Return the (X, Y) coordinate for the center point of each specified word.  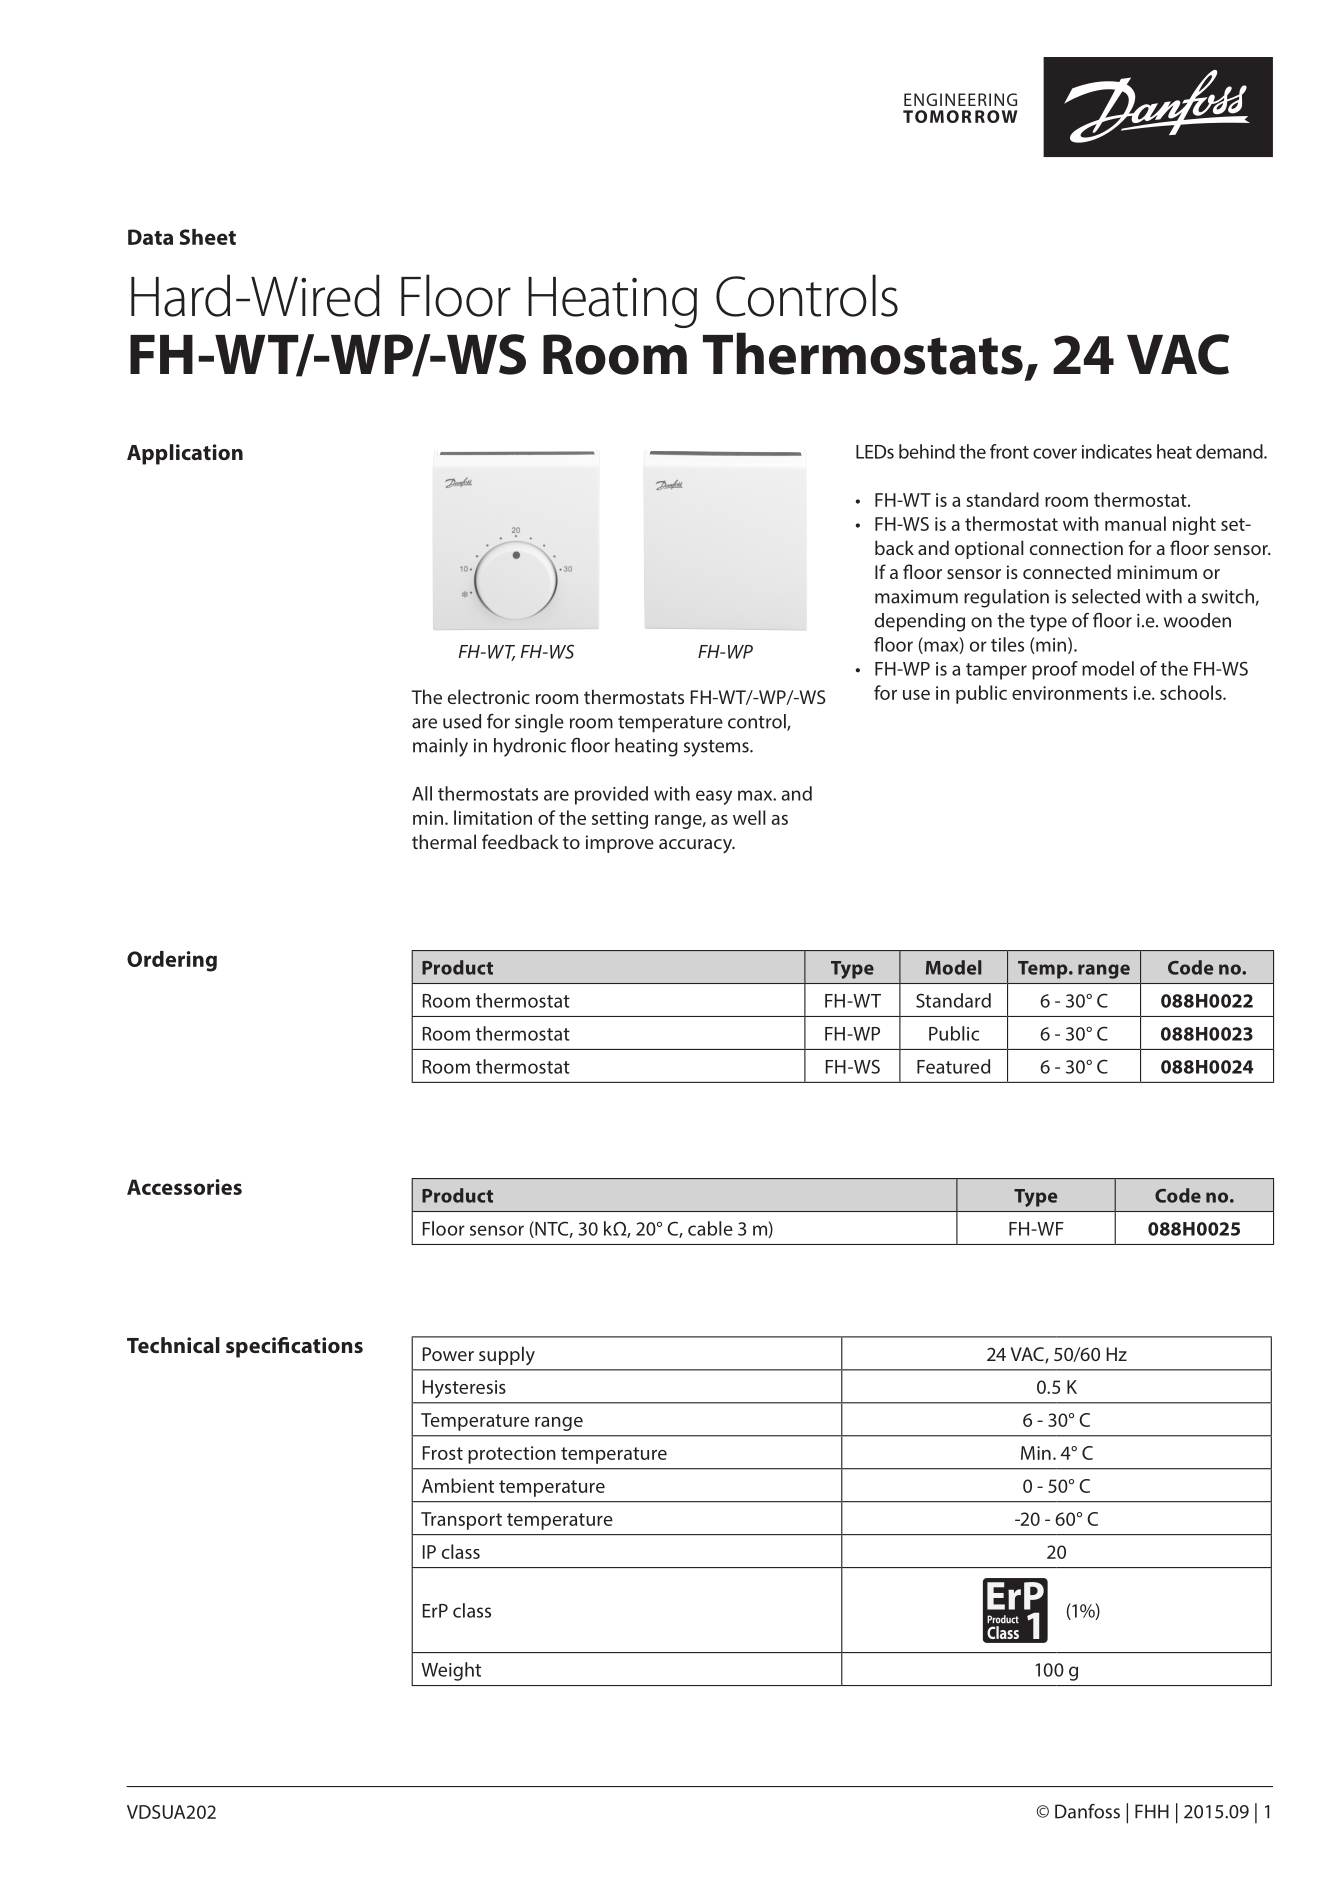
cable (710, 1228)
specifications (294, 1347)
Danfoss (1087, 1811)
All (422, 793)
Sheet (207, 237)
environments (1070, 693)
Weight (451, 1671)
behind (927, 451)
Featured (953, 1066)
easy (714, 797)
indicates (1117, 451)
